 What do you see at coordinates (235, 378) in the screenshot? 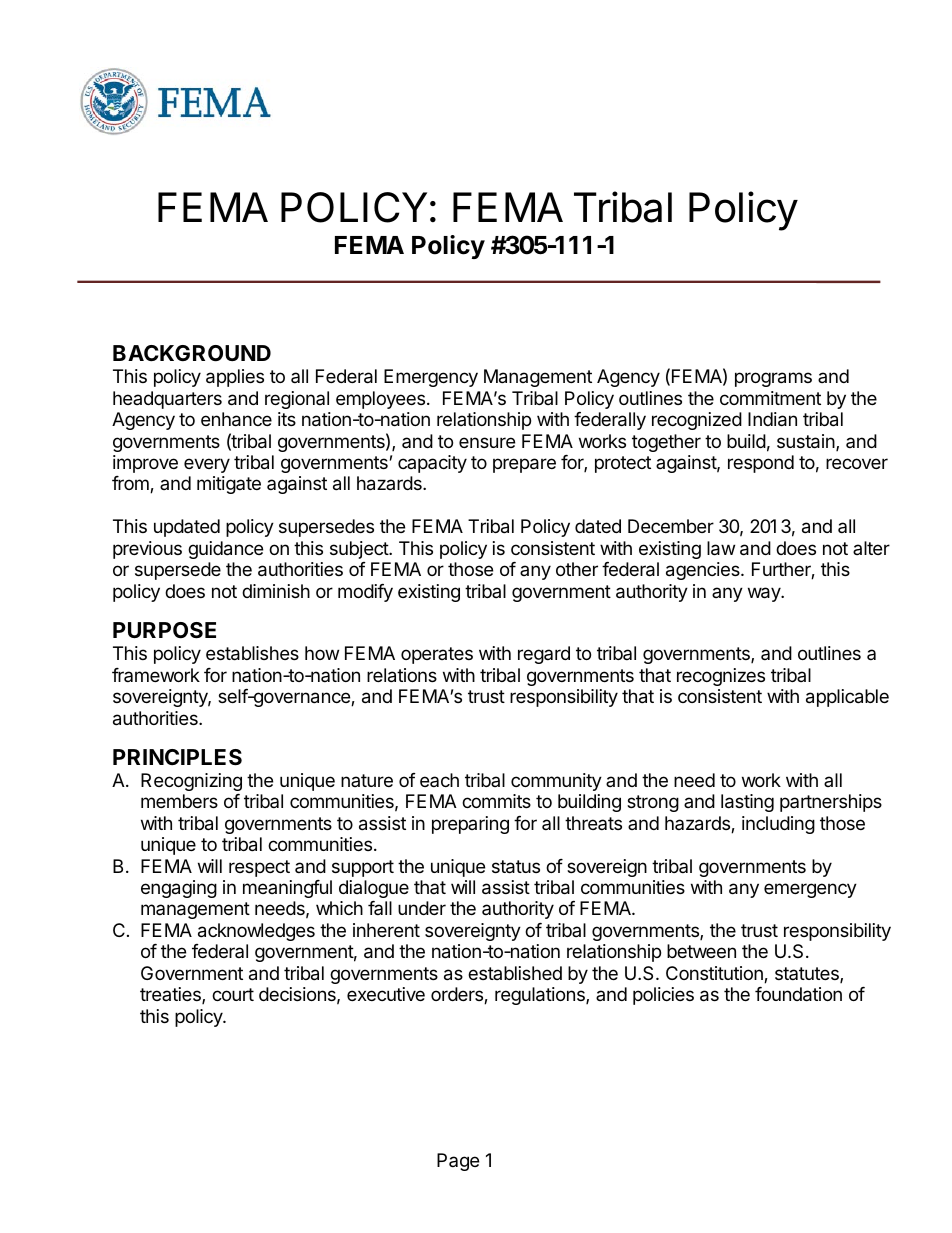
I see `applies` at bounding box center [235, 378].
